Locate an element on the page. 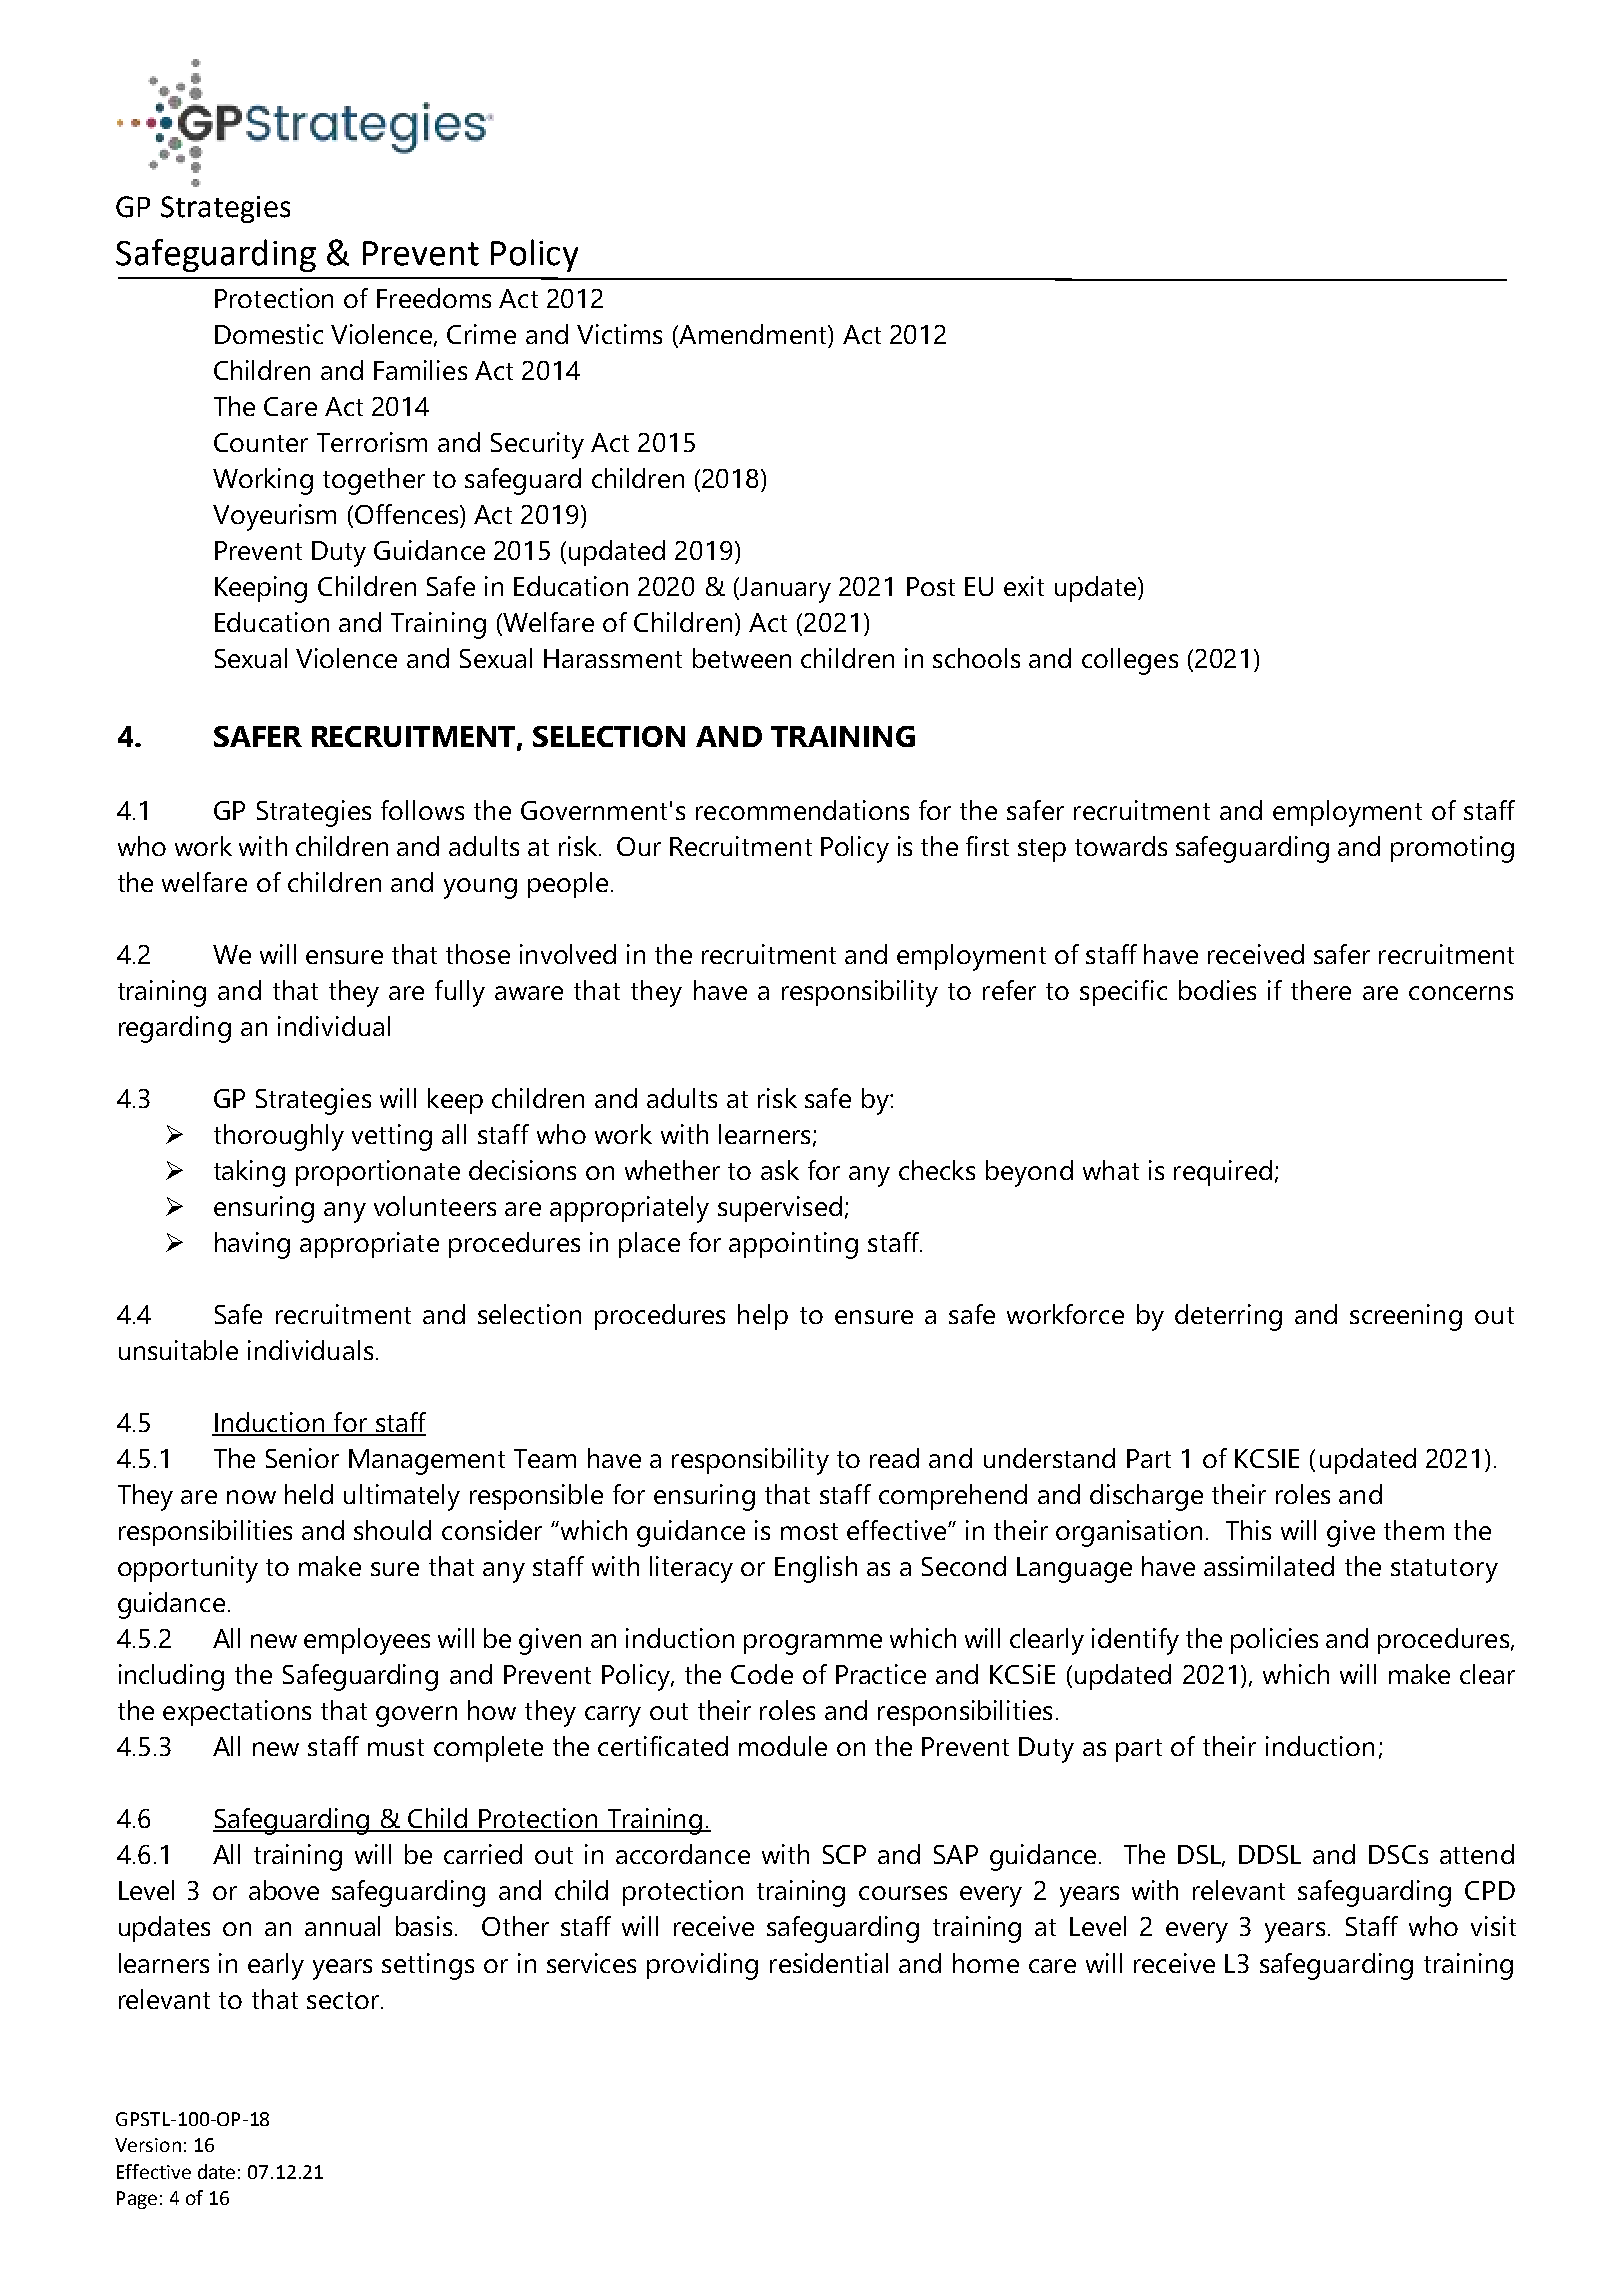 This document has width=1612, height=2280. promoting is located at coordinates (1452, 849).
